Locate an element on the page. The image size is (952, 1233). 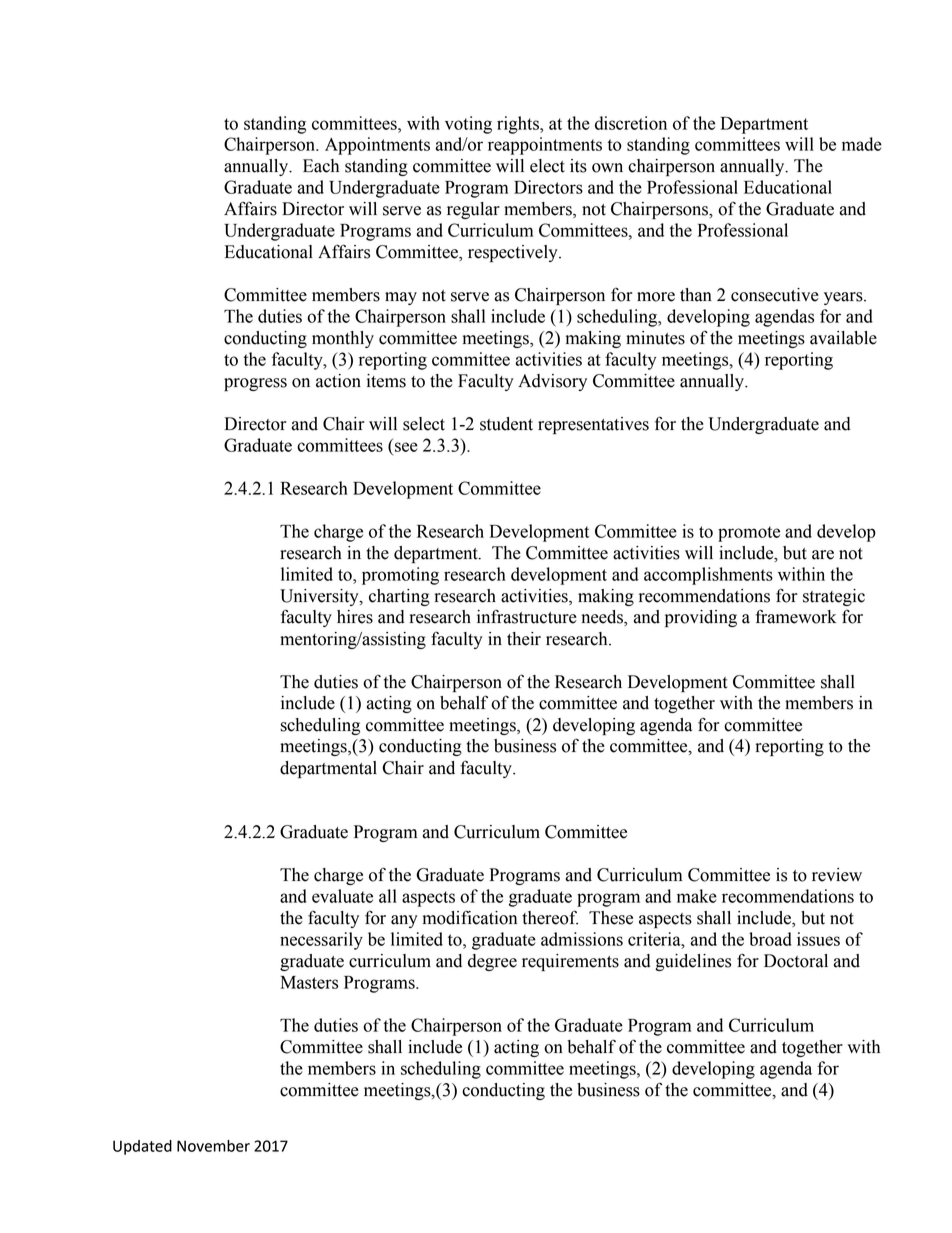
degree is located at coordinates (492, 962).
